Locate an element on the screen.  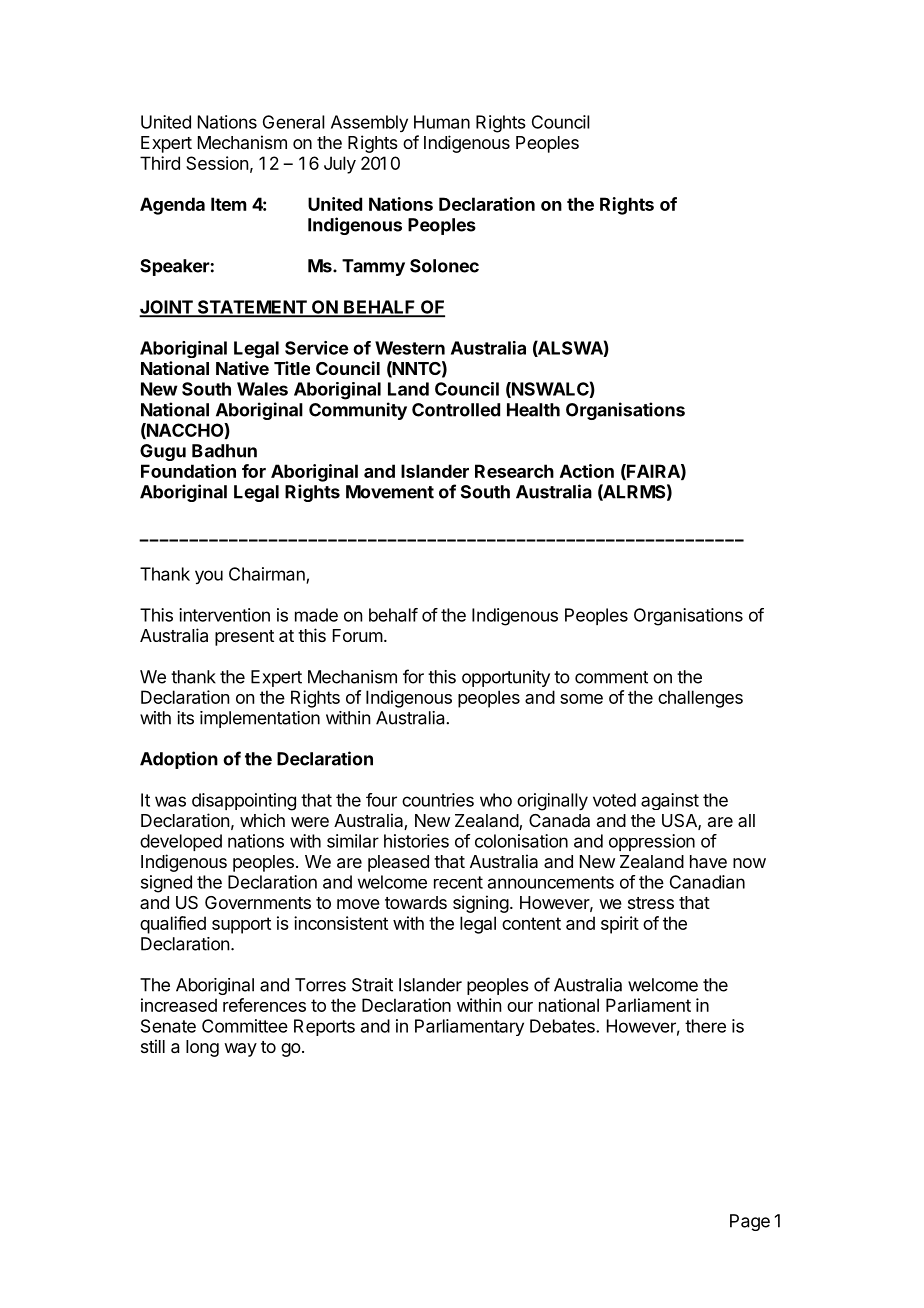
Human is located at coordinates (442, 122).
